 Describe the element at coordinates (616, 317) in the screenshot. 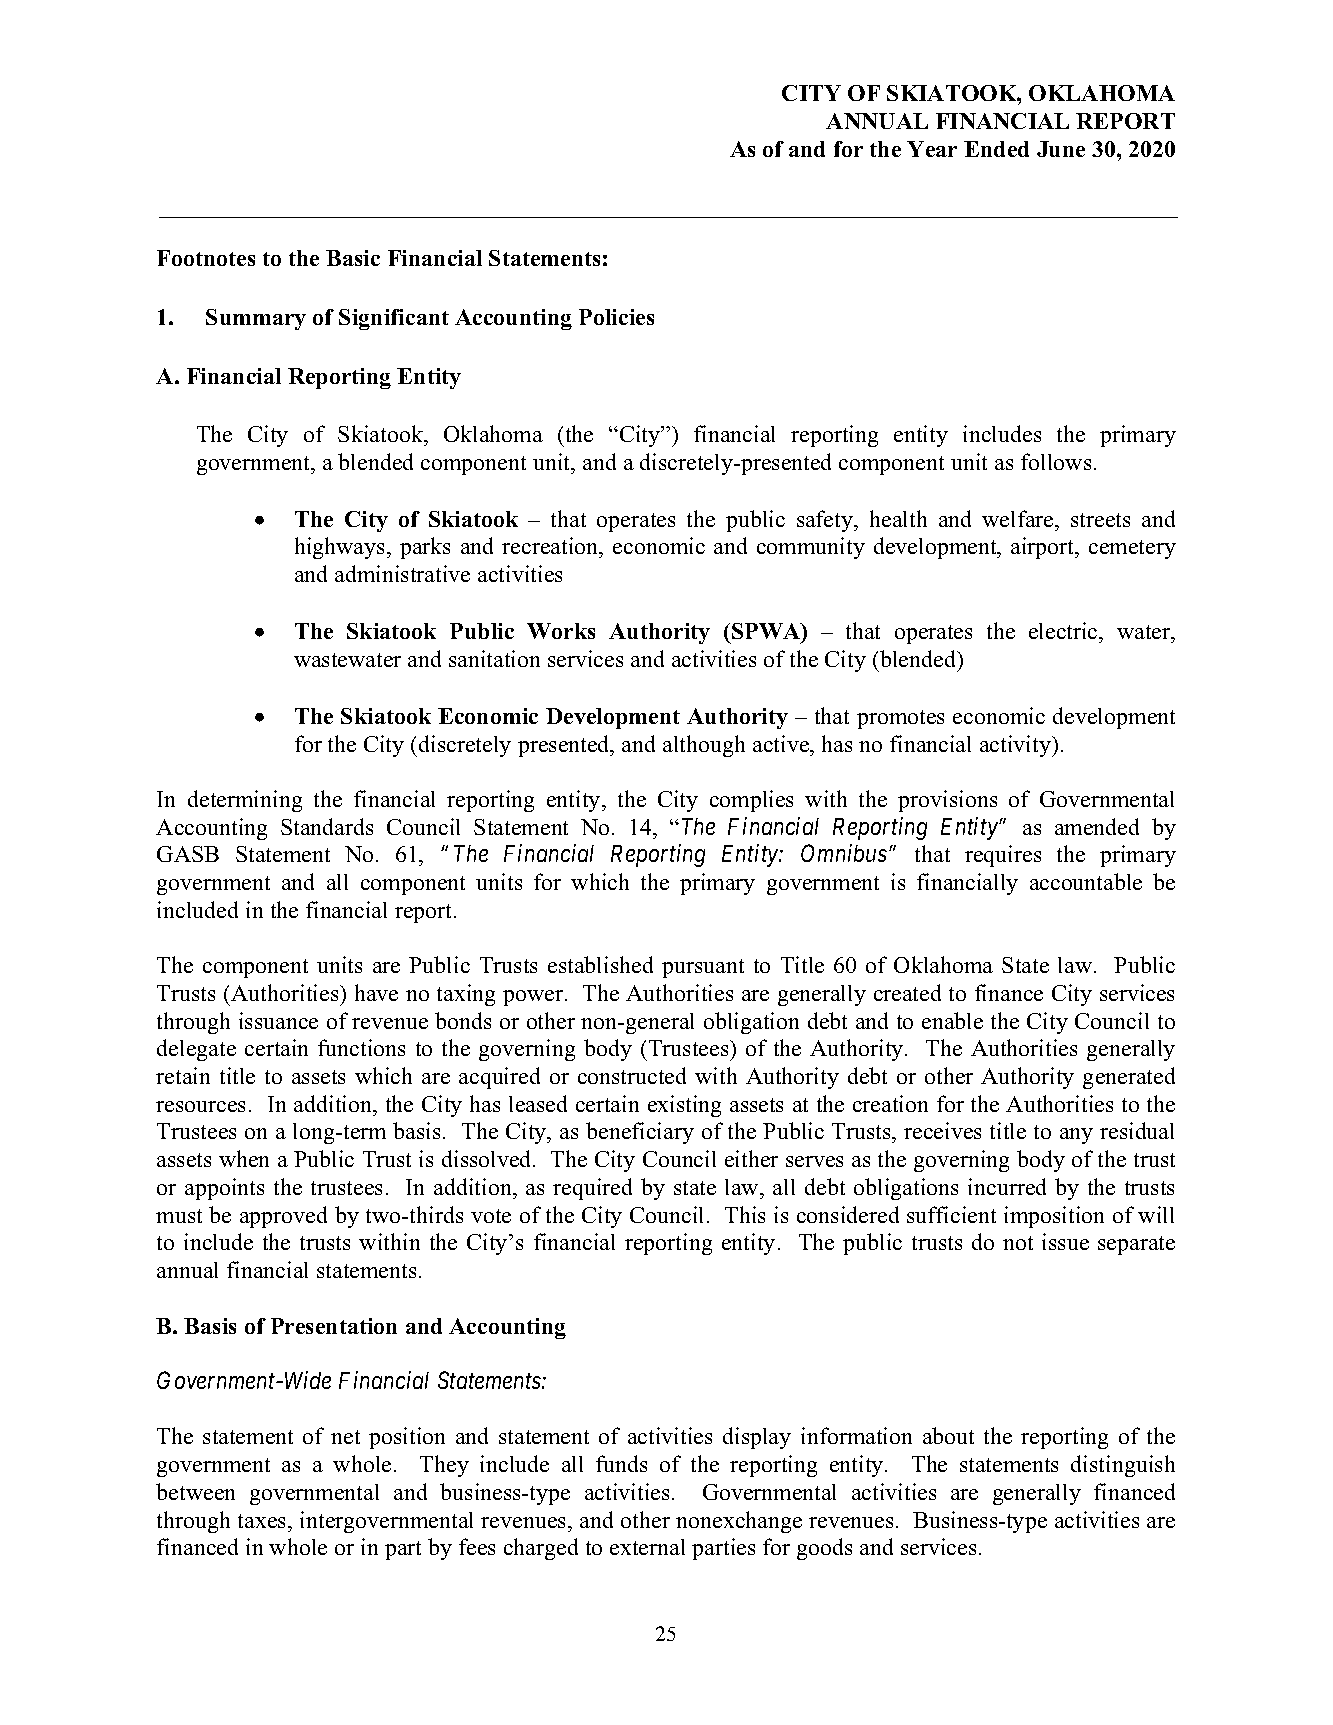

I see `Policies` at that location.
